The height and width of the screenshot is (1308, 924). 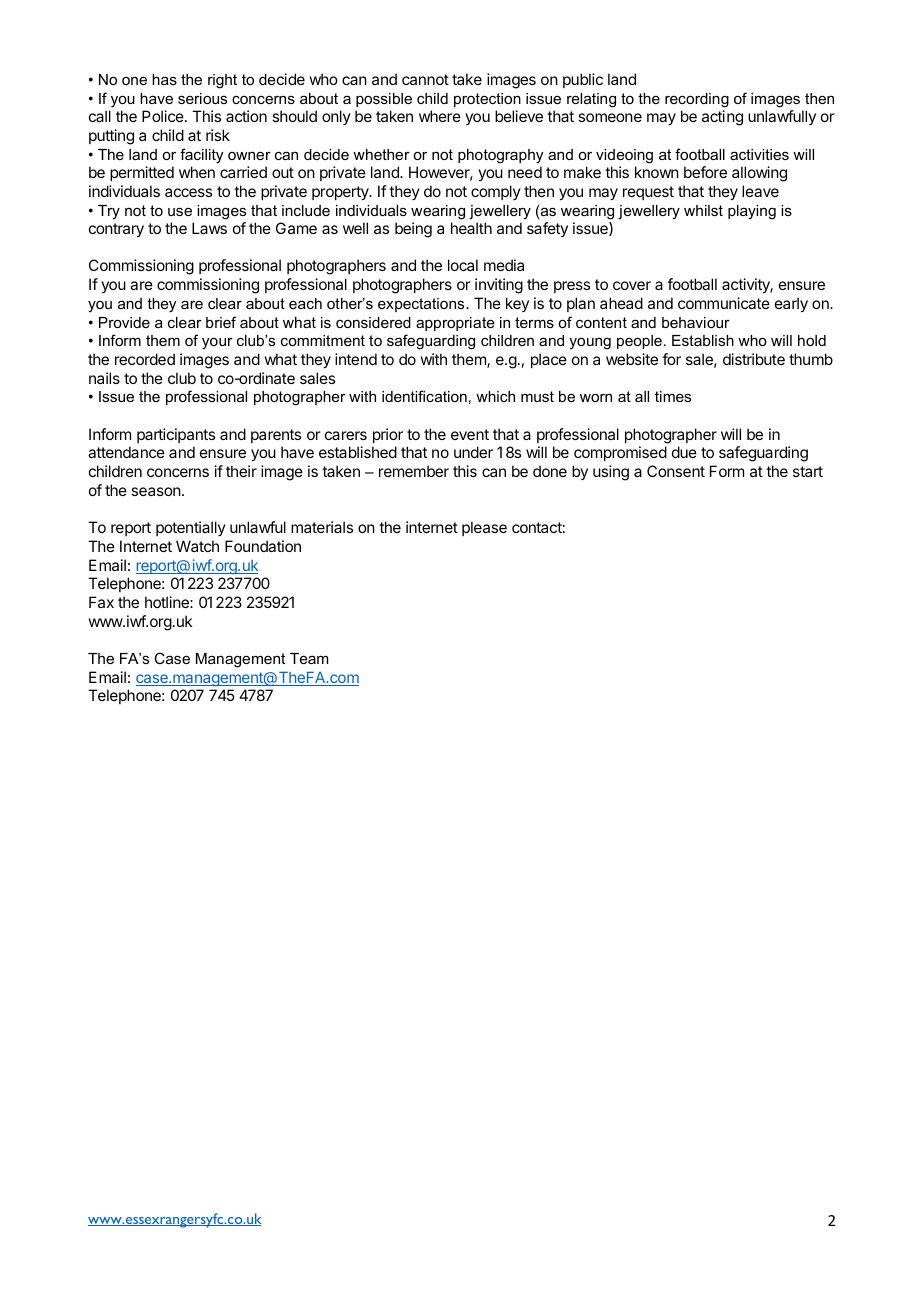 What do you see at coordinates (684, 452) in the screenshot?
I see `due` at bounding box center [684, 452].
